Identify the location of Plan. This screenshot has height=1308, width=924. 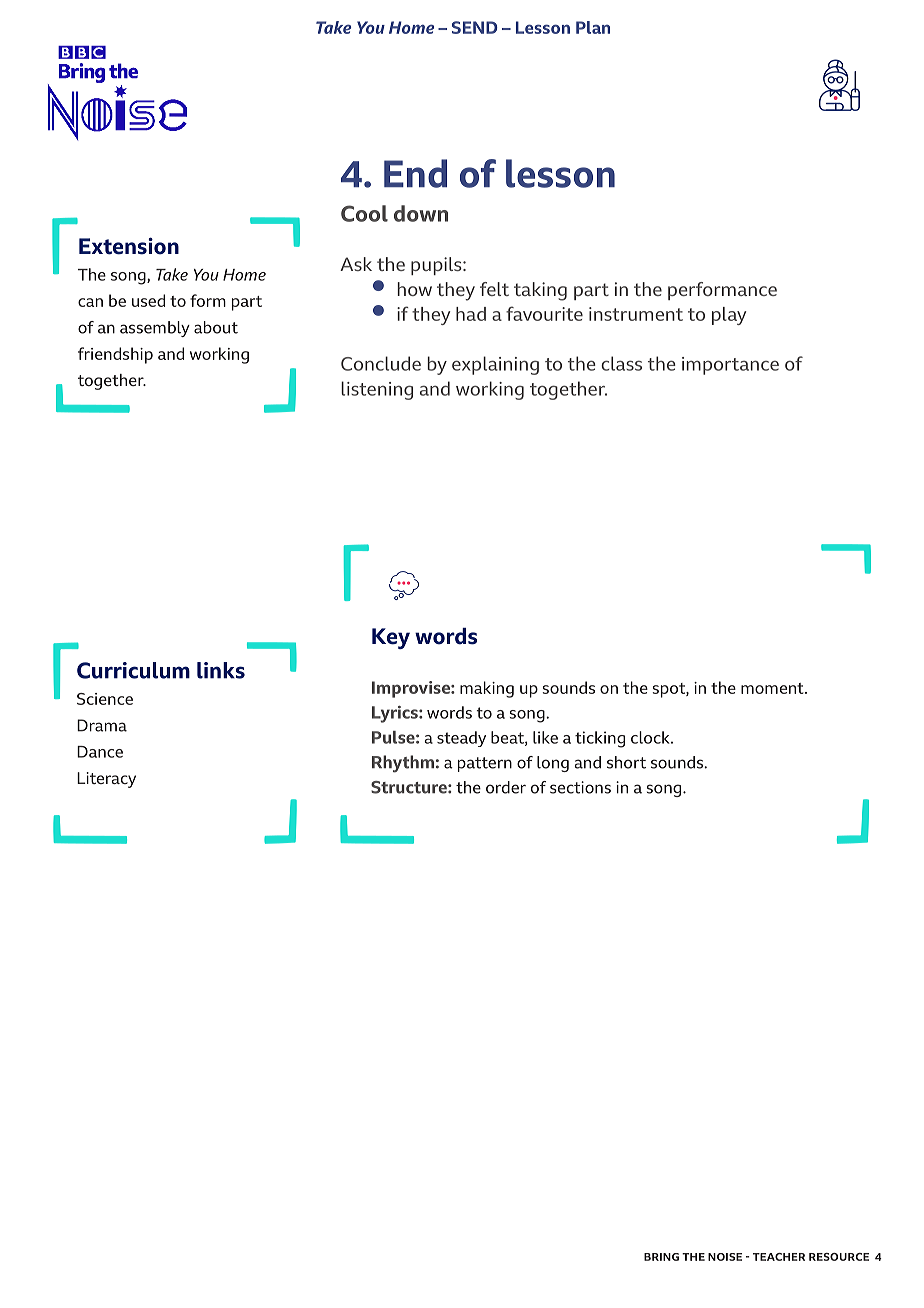
(593, 27).
